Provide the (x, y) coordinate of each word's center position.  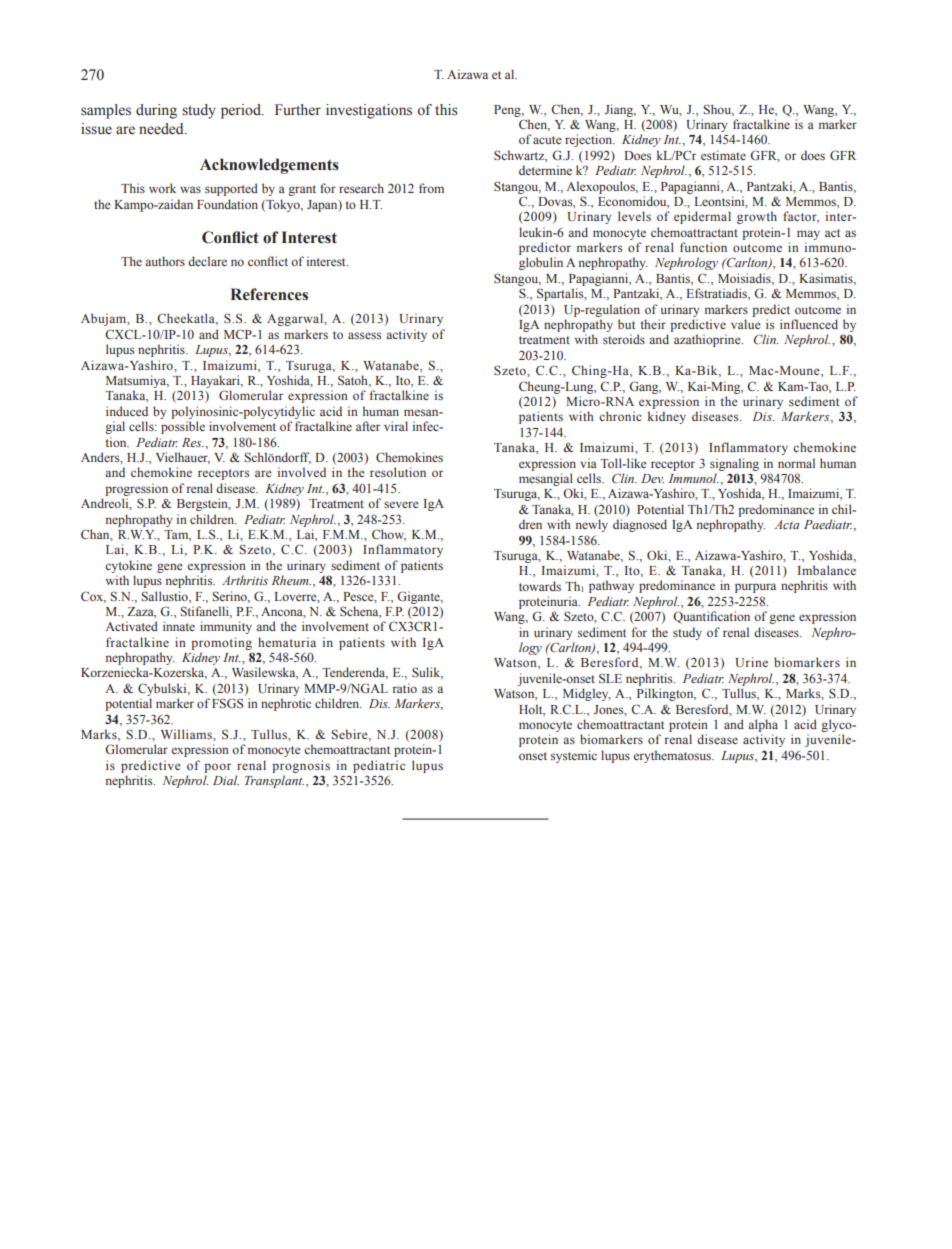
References (269, 294)
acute (547, 140)
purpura (755, 588)
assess (364, 335)
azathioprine (708, 340)
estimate (723, 155)
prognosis (301, 766)
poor (217, 768)
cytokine (128, 566)
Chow (389, 535)
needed (162, 129)
